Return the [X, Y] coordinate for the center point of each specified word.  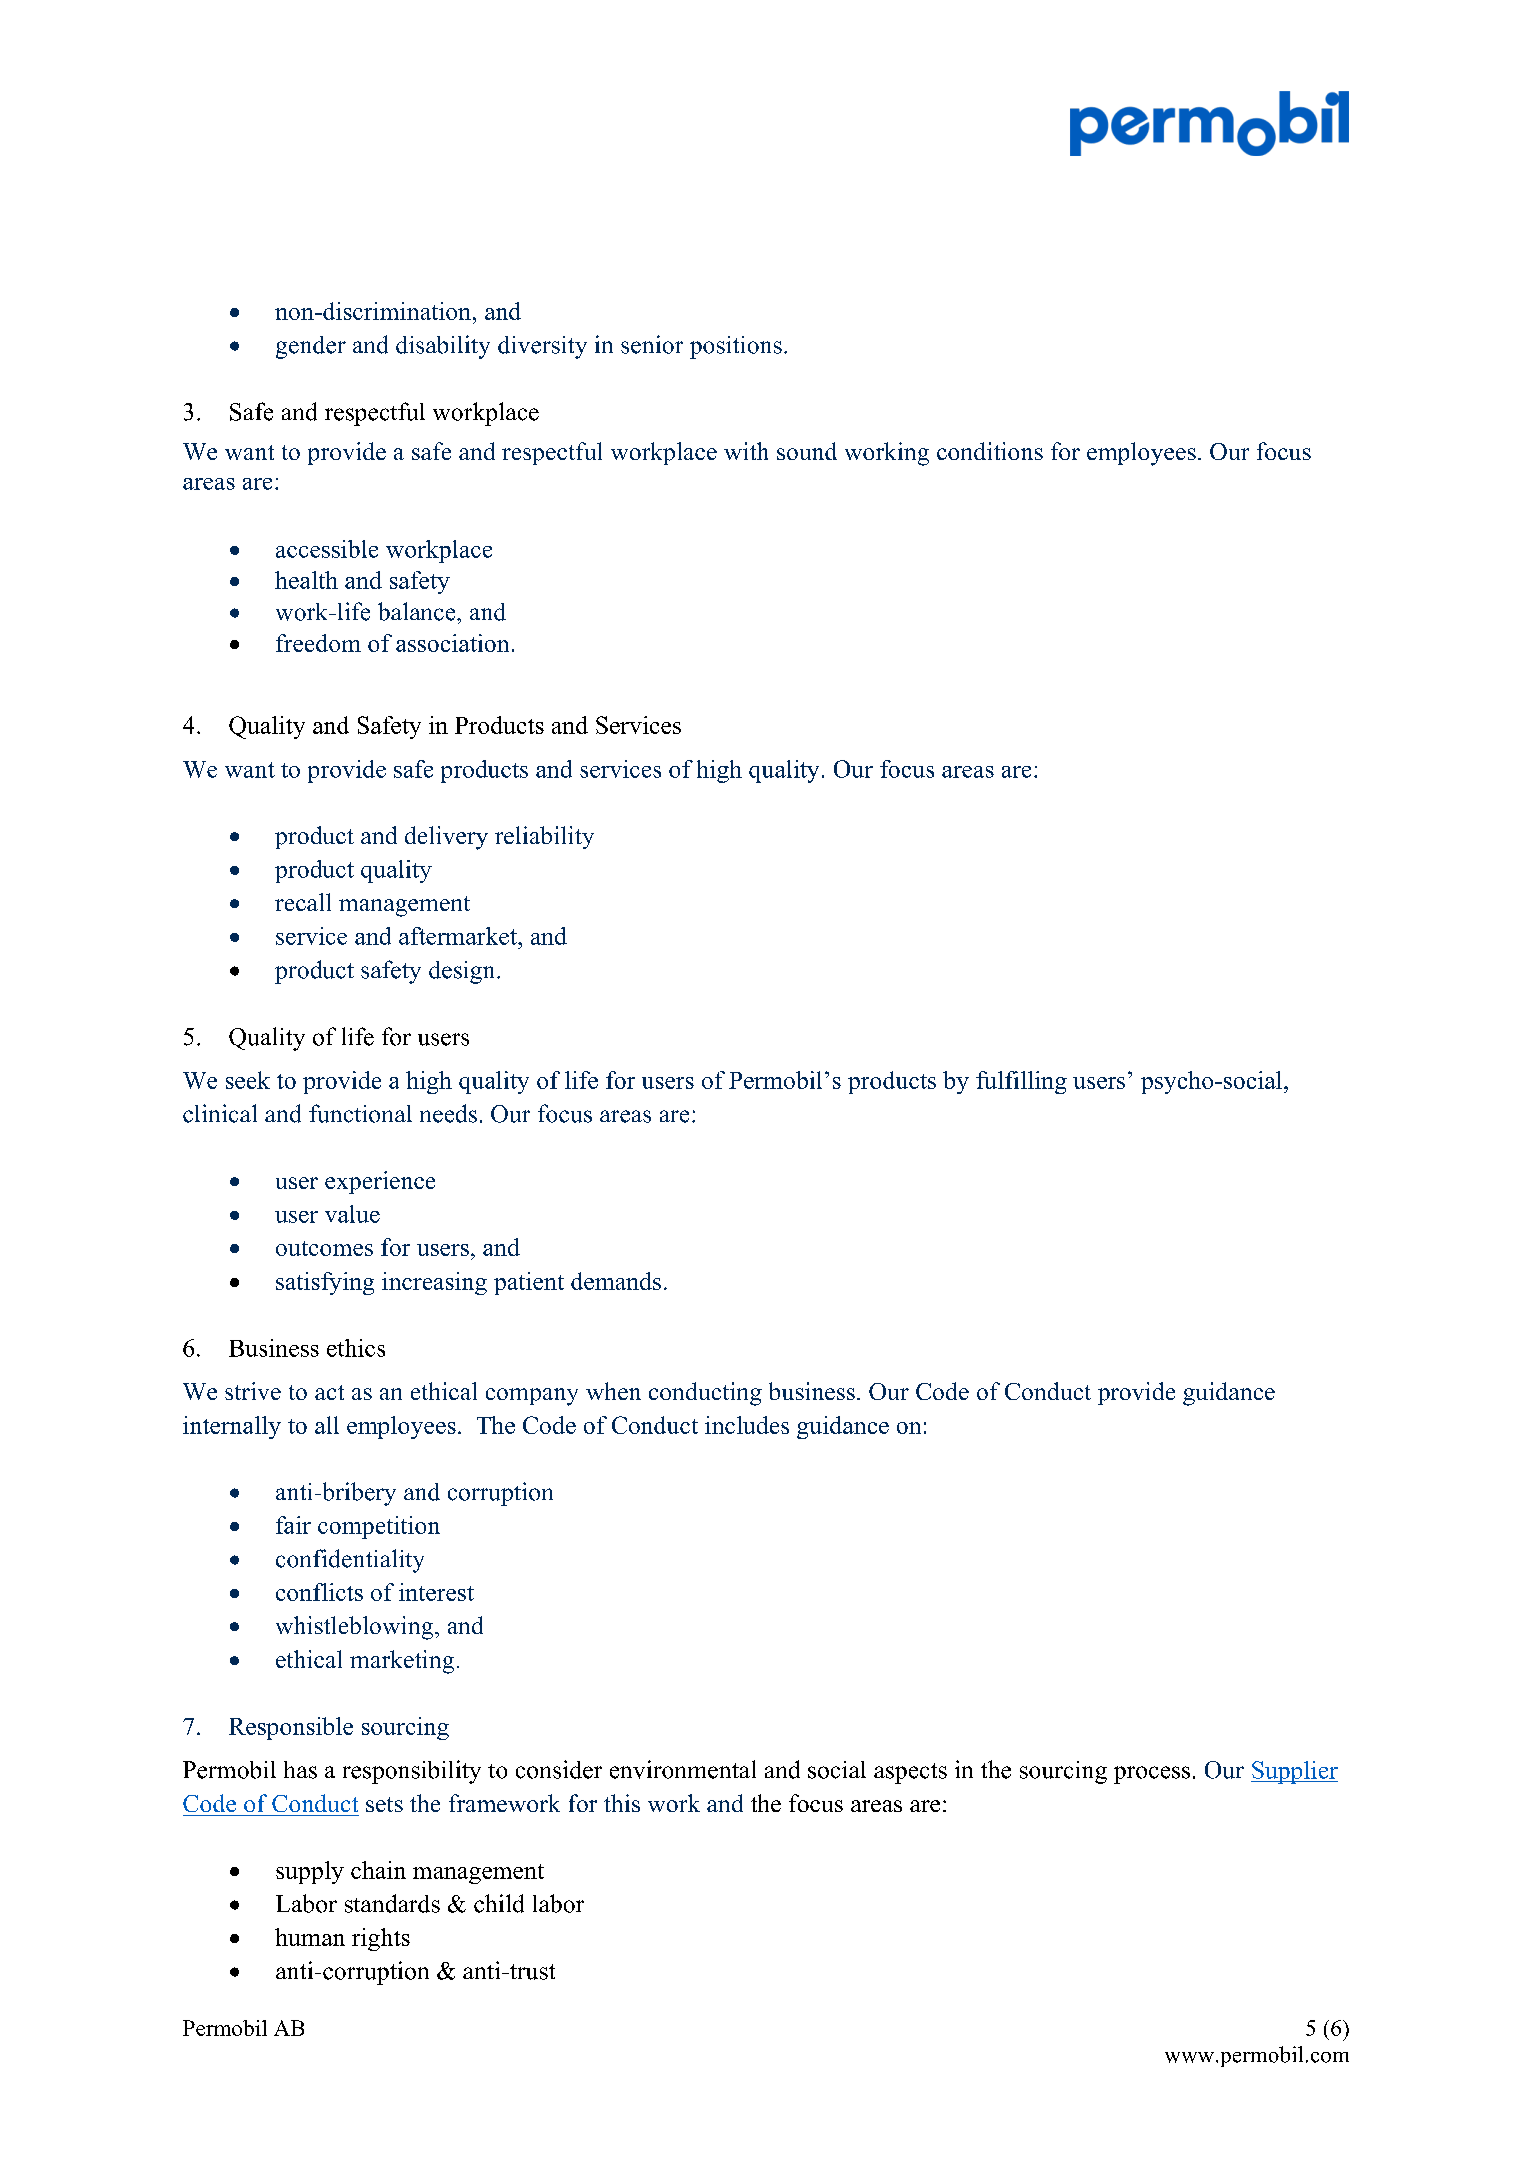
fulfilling [1021, 1082]
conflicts [319, 1592]
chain [378, 1870]
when [613, 1391]
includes [747, 1425]
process [1152, 1775]
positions [736, 347]
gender [311, 347]
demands [616, 1281]
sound [807, 451]
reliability [544, 837]
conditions [990, 451]
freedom [318, 643]
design [463, 972]
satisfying [325, 1283]
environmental [683, 1769]
